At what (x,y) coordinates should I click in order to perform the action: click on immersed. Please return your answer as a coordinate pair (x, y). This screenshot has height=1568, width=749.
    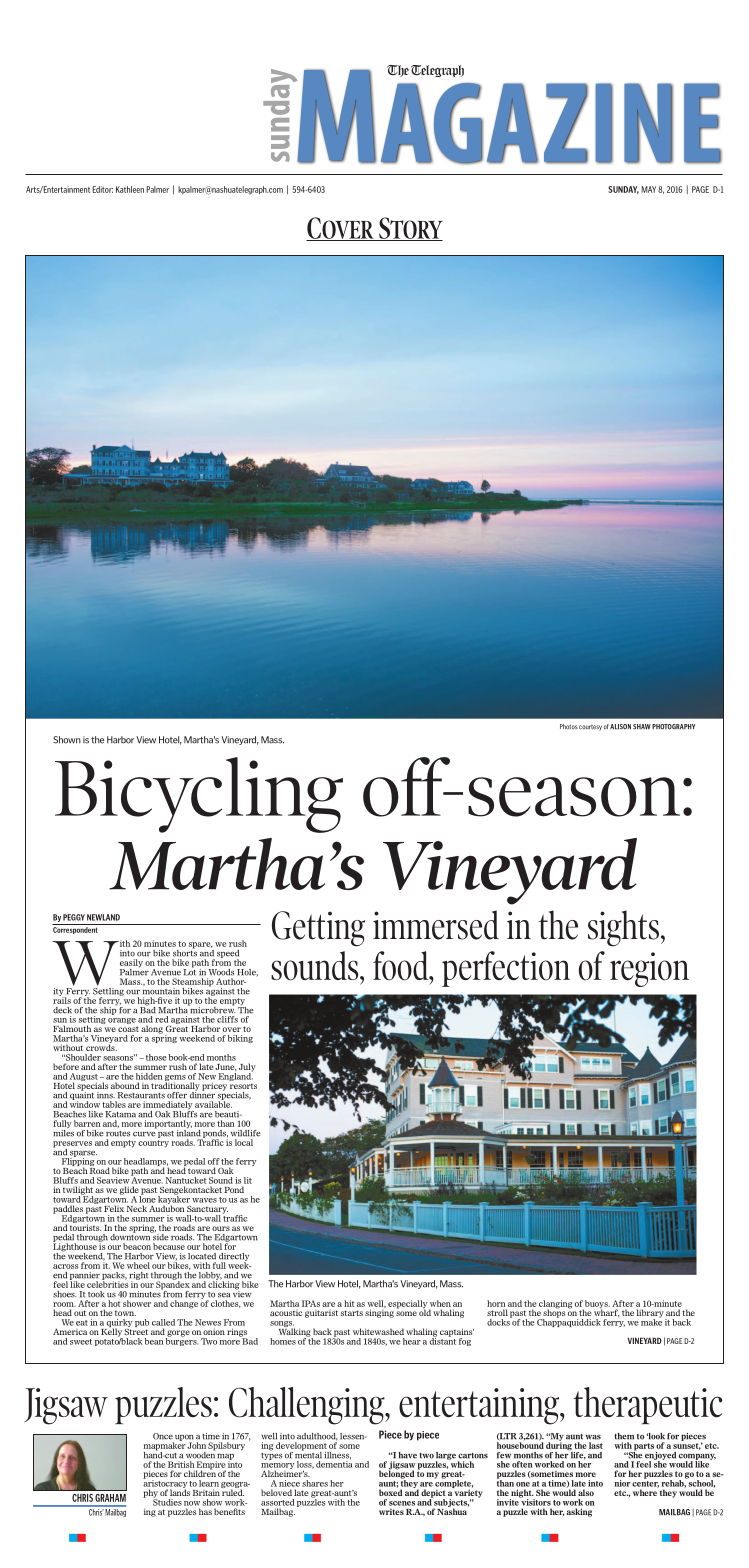
    Looking at the image, I should click on (436, 925).
